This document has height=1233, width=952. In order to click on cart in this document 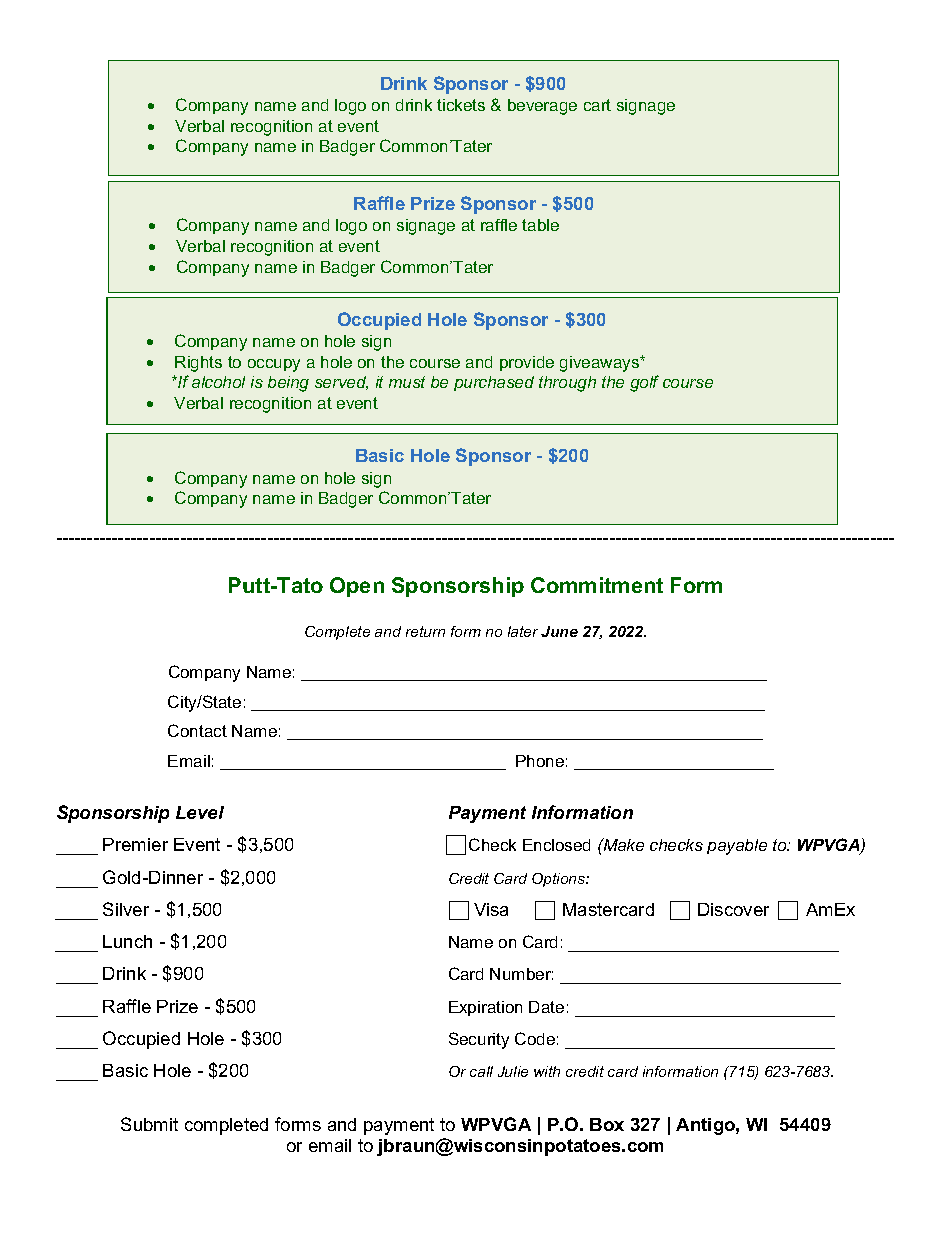, I will do `click(597, 105)`.
